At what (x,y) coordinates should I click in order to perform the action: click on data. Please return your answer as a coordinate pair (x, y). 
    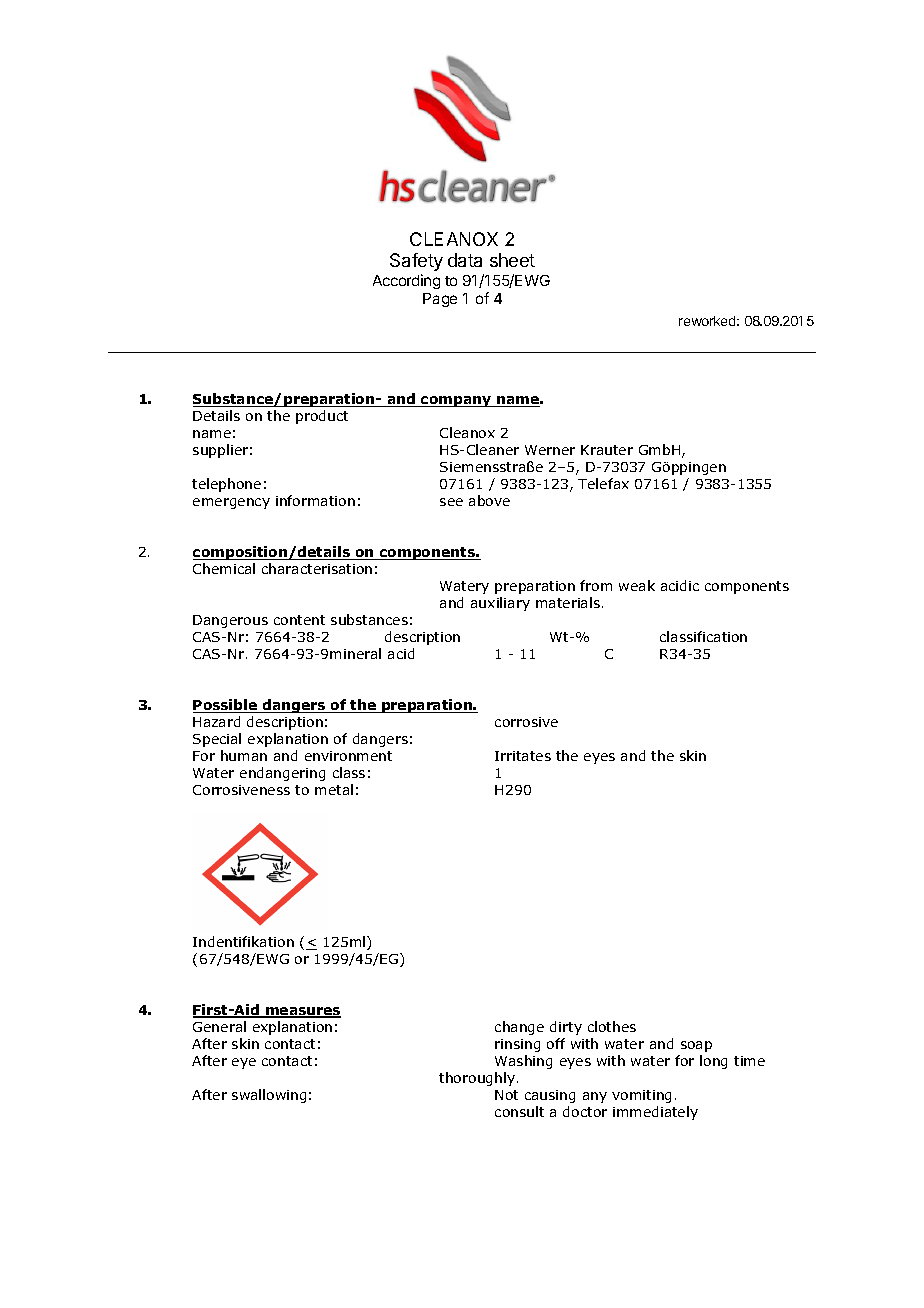
    Looking at the image, I should click on (465, 260).
